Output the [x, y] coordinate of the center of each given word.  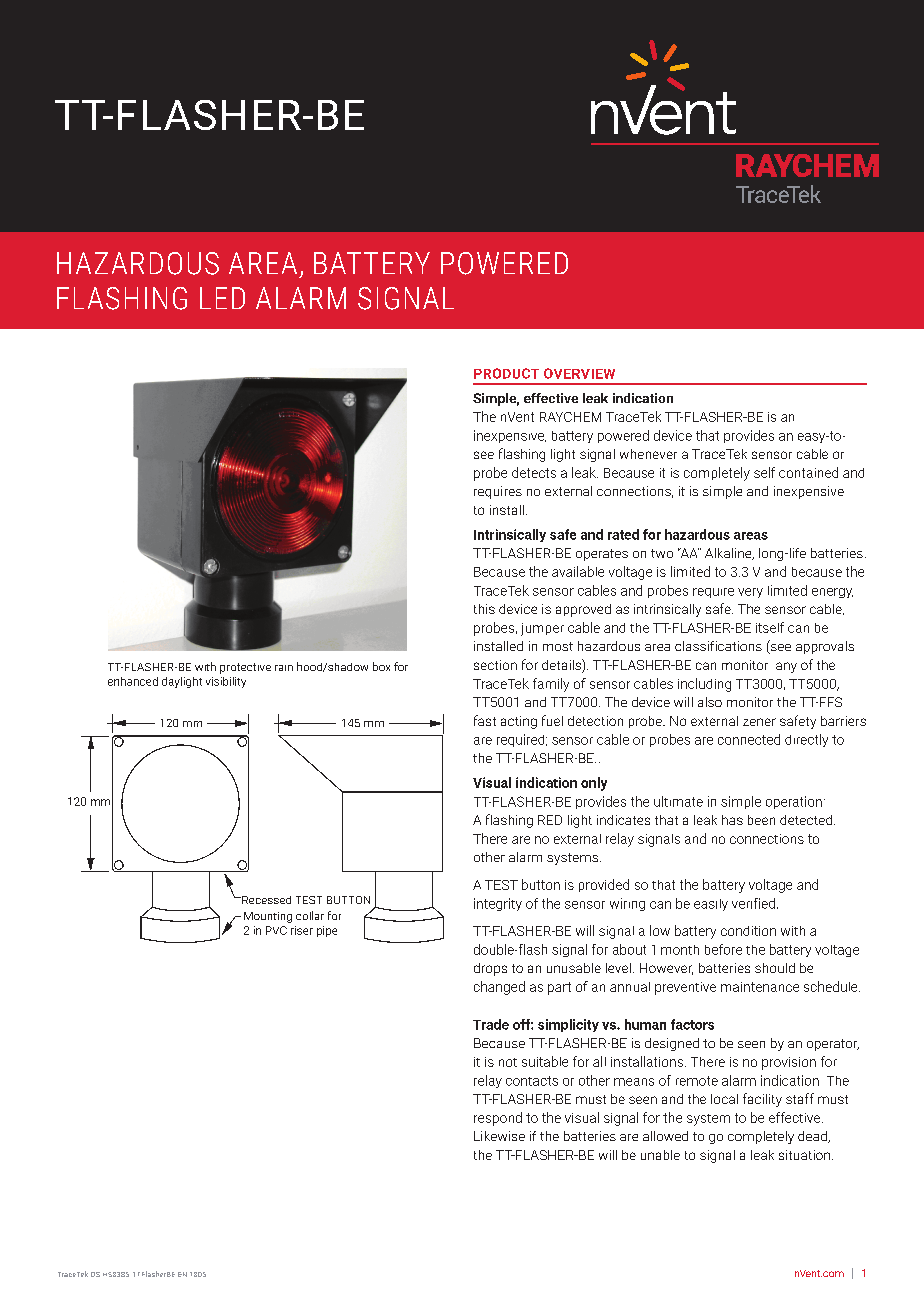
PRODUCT [506, 373]
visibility [226, 682]
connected [749, 739]
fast [485, 720]
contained [808, 472]
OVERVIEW [579, 373]
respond [498, 1119]
